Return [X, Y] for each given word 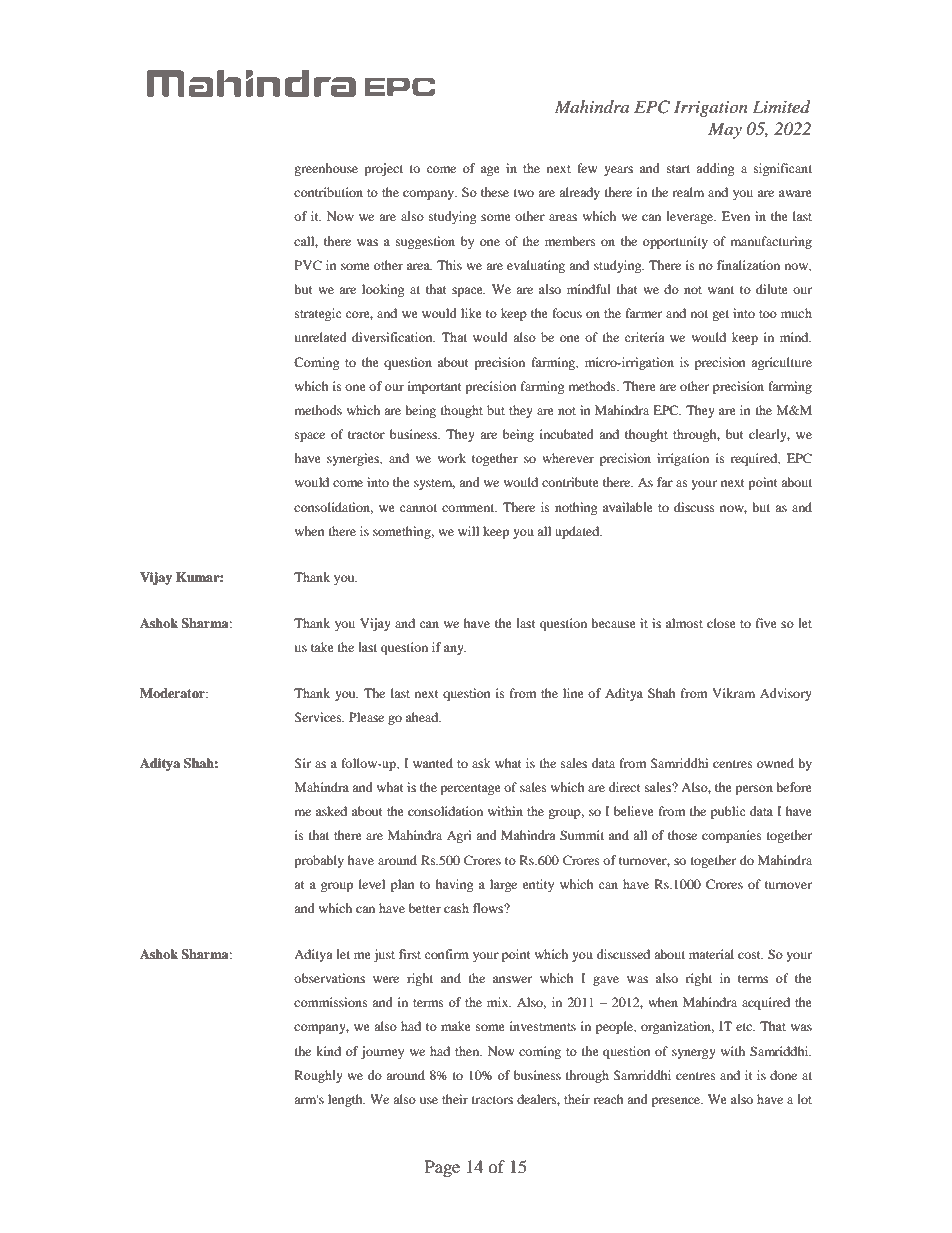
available [628, 507]
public [728, 812]
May [725, 130]
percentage [470, 789]
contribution [328, 192]
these [495, 192]
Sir [302, 763]
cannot [418, 508]
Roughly [319, 1076]
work [452, 458]
